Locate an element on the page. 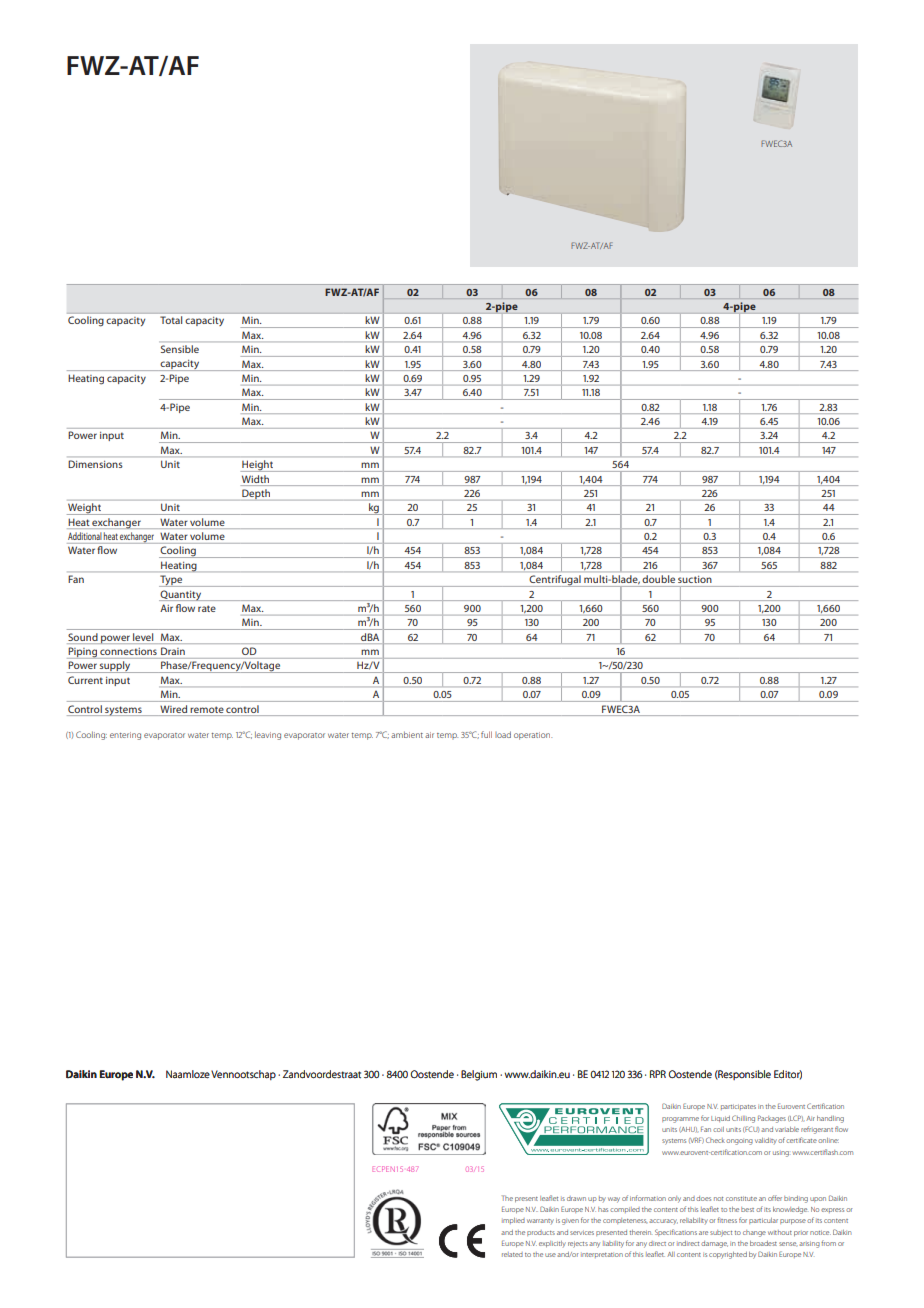  double is located at coordinates (659, 579).
